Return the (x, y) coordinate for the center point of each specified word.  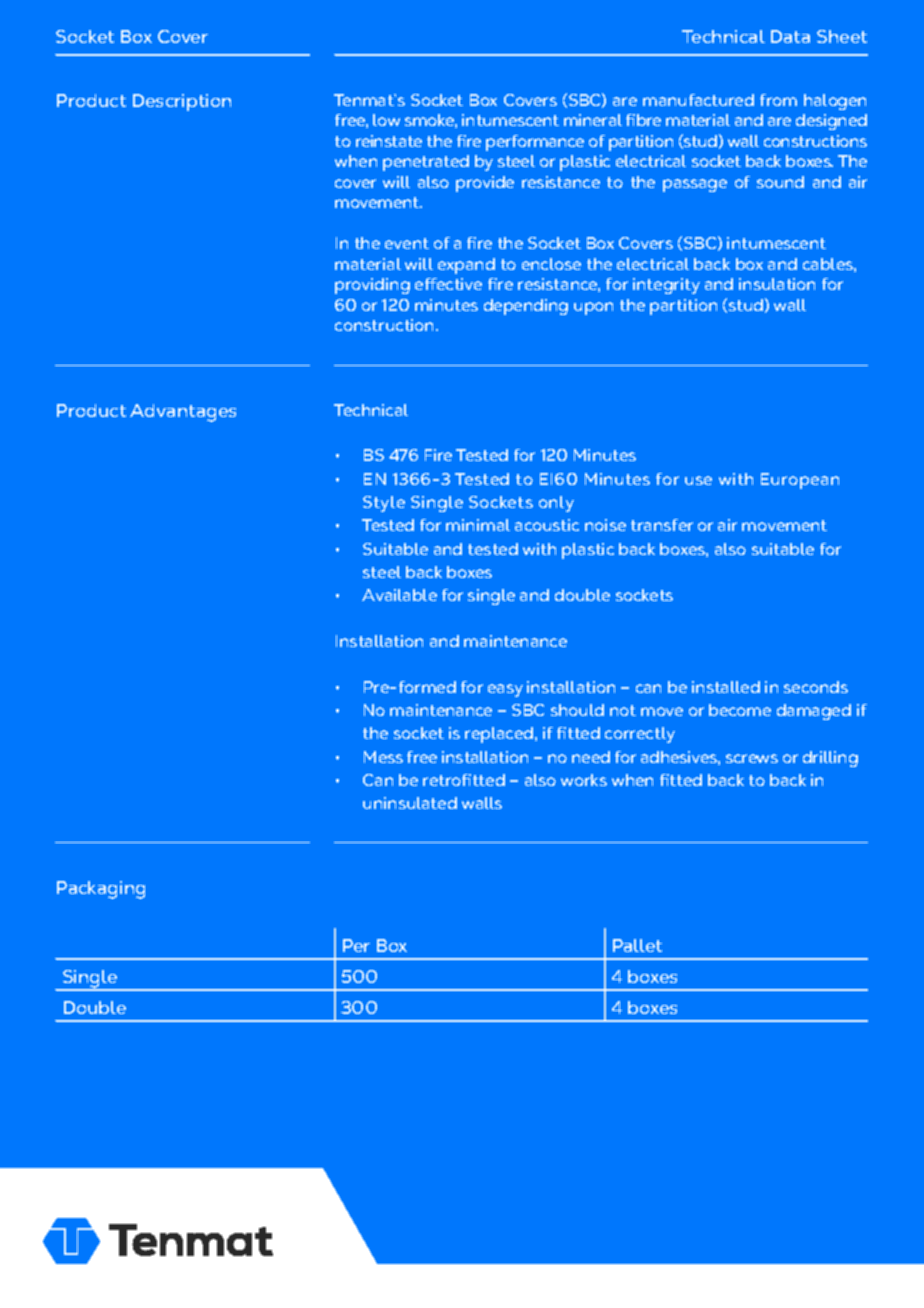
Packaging (101, 890)
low (386, 120)
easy (505, 690)
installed (726, 687)
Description (182, 102)
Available (399, 595)
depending (526, 307)
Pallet (637, 945)
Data (790, 36)
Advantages (183, 413)
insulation (777, 284)
